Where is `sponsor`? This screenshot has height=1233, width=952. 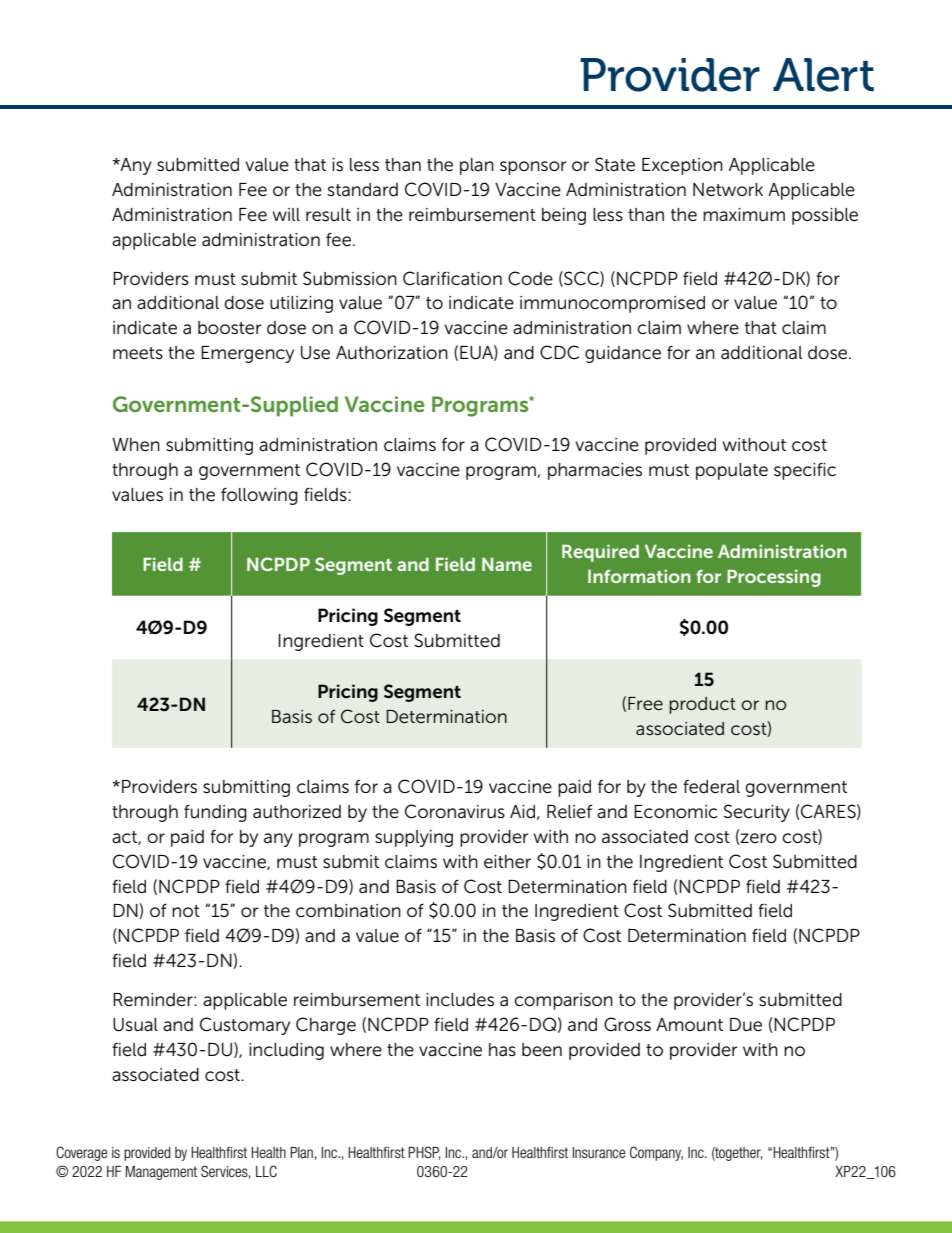 sponsor is located at coordinates (533, 168).
